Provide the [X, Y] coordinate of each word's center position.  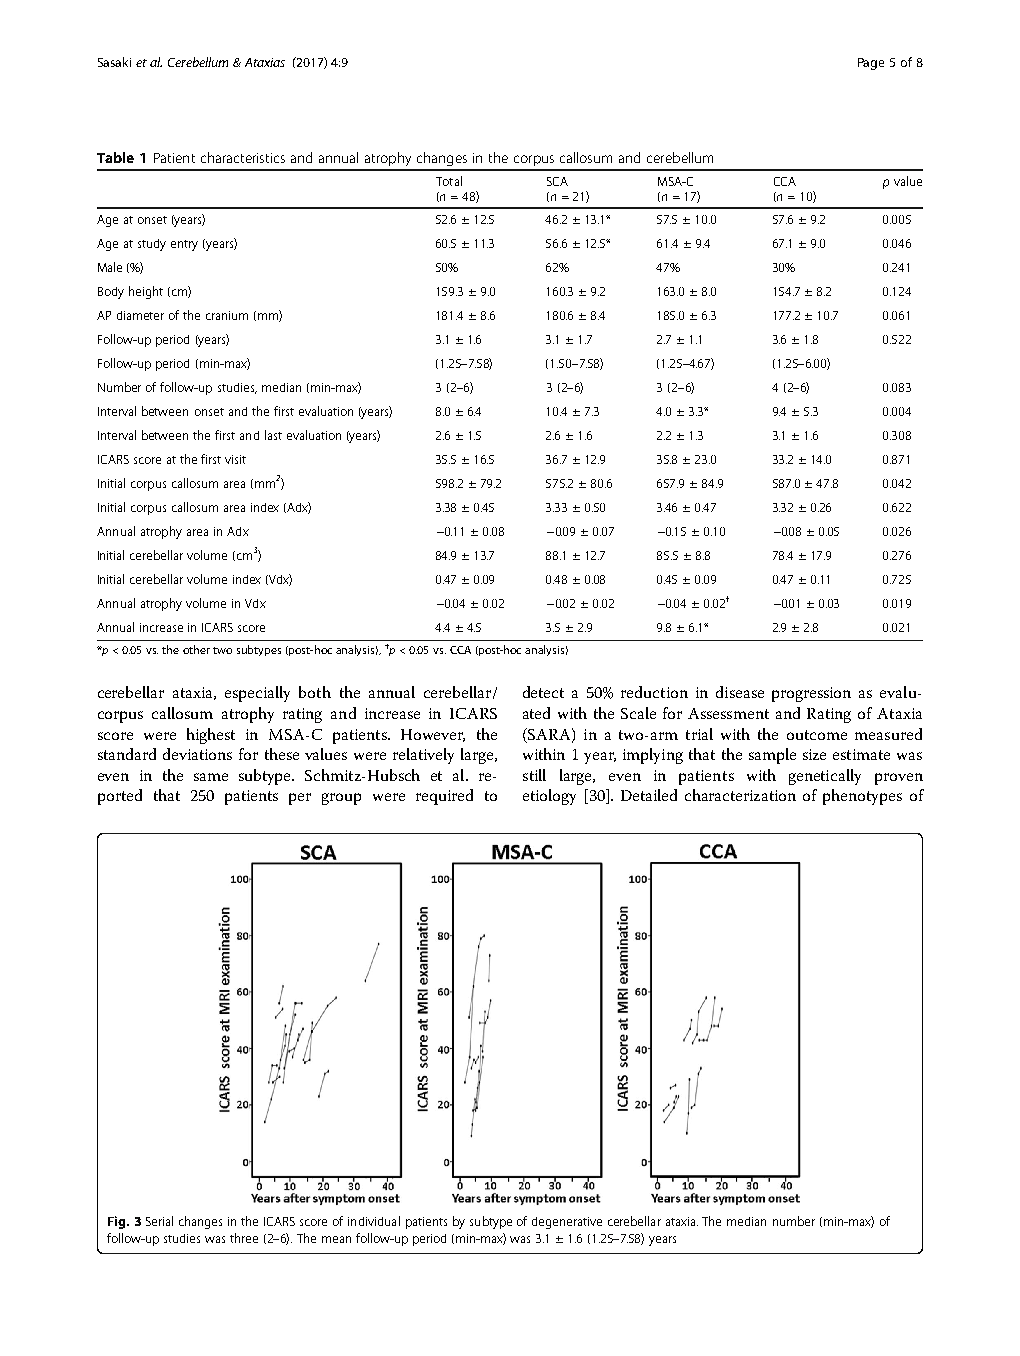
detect [543, 692]
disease [740, 692]
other [196, 649]
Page [871, 64]
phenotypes [862, 797]
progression [811, 694]
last [273, 435]
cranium [227, 315]
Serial [159, 1221]
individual [374, 1221]
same [211, 777]
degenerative [567, 1223]
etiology [549, 797]
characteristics [243, 157]
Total [449, 181]
